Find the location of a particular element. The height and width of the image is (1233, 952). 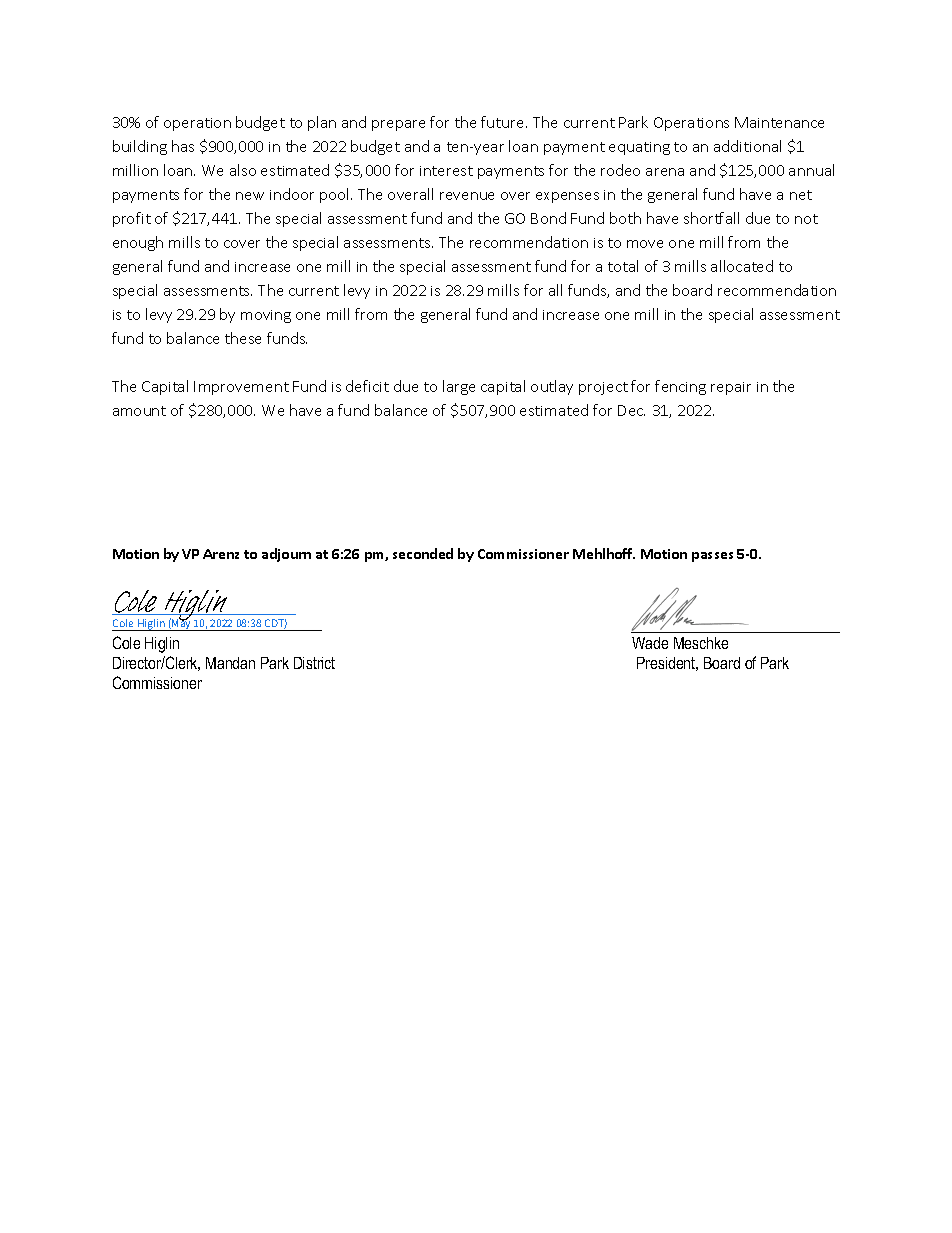

Improvement is located at coordinates (241, 388).
